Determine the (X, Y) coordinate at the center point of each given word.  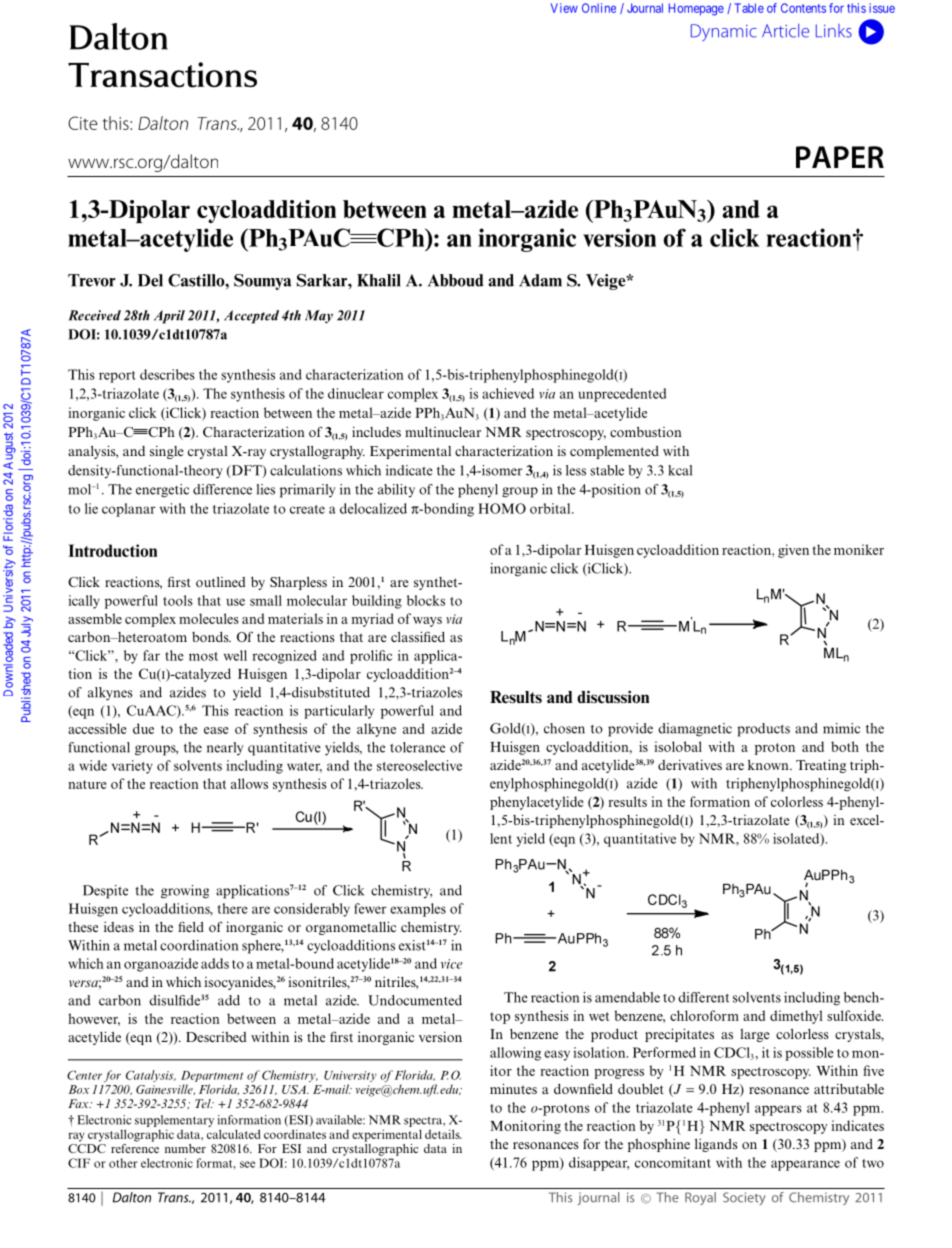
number (185, 1148)
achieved (508, 393)
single (167, 452)
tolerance (417, 747)
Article (785, 31)
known (769, 765)
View (564, 8)
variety (132, 767)
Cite (83, 123)
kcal (680, 470)
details (443, 1134)
